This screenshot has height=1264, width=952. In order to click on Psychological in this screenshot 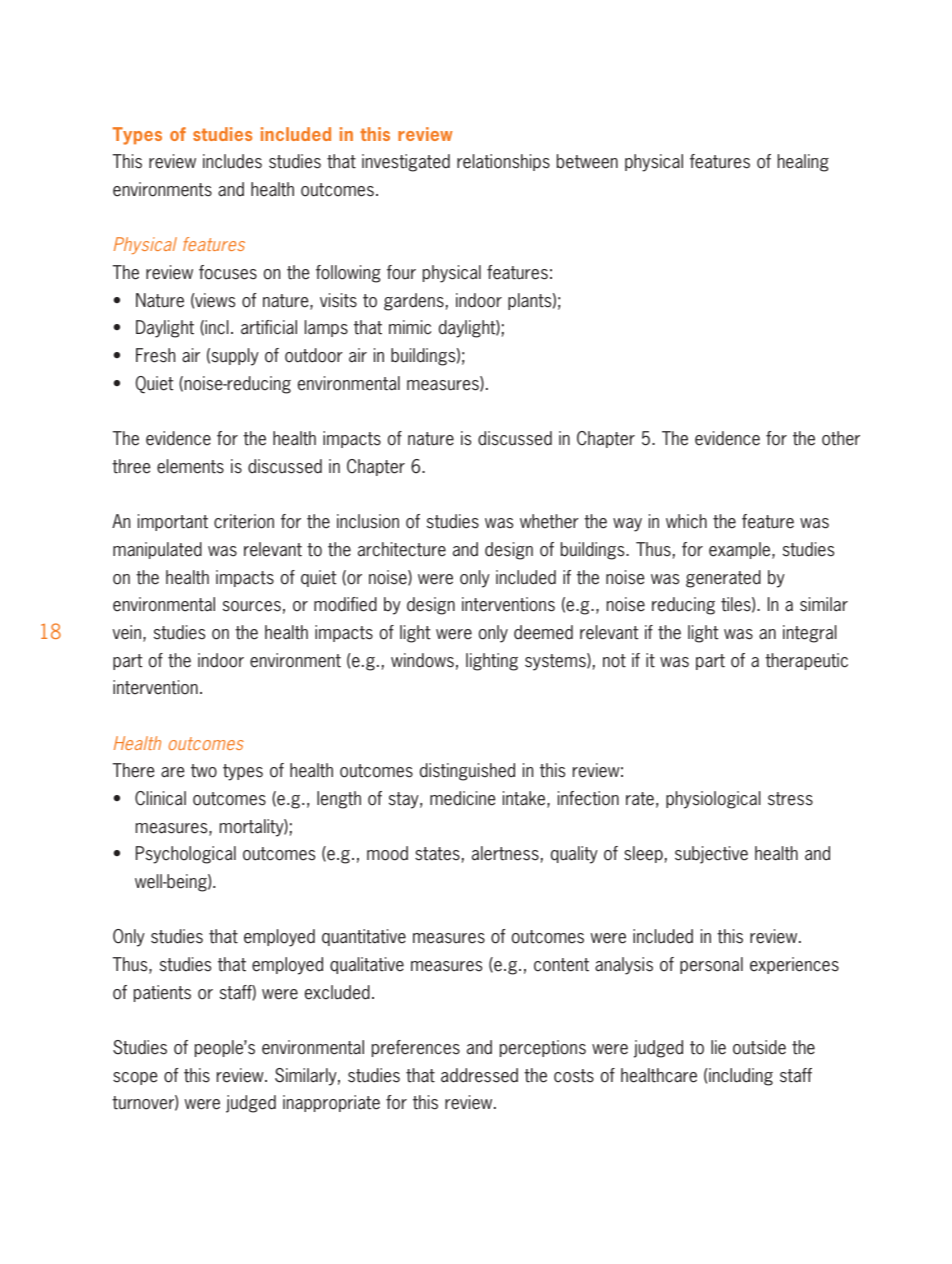, I will do `click(186, 855)`.
